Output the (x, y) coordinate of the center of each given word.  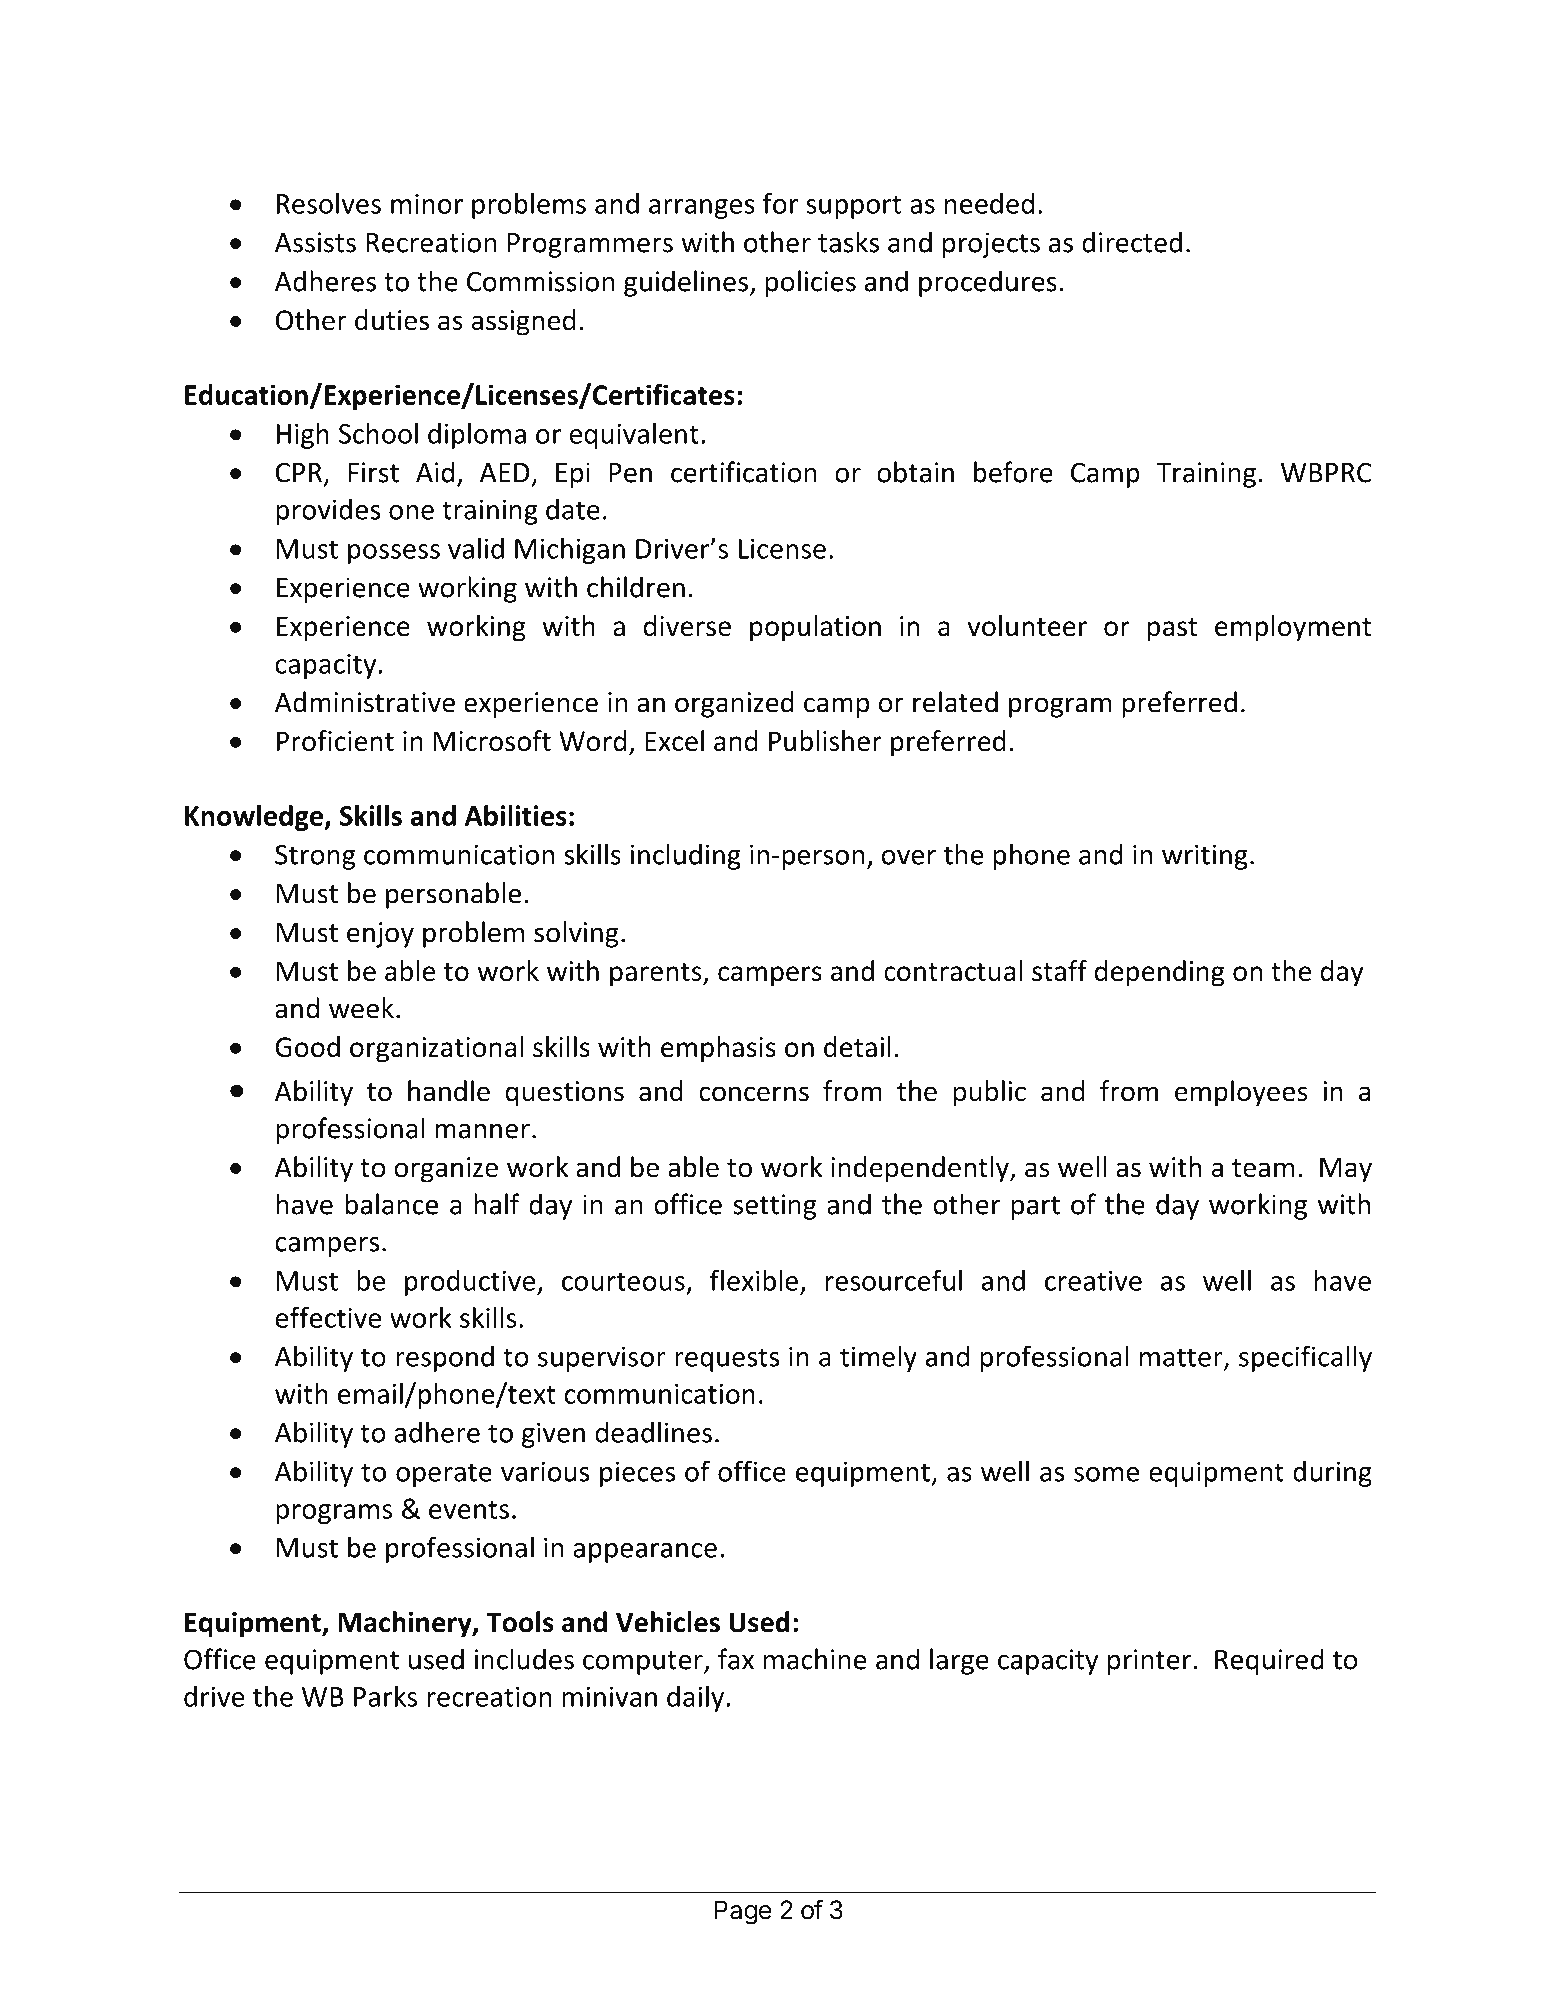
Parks (385, 1696)
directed (1132, 242)
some (1106, 1474)
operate (444, 1475)
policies (810, 283)
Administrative (365, 702)
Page (742, 1912)
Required (1269, 1661)
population (815, 628)
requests (727, 1360)
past (1172, 630)
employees (1241, 1093)
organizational (436, 1049)
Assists (315, 242)
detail (857, 1046)
